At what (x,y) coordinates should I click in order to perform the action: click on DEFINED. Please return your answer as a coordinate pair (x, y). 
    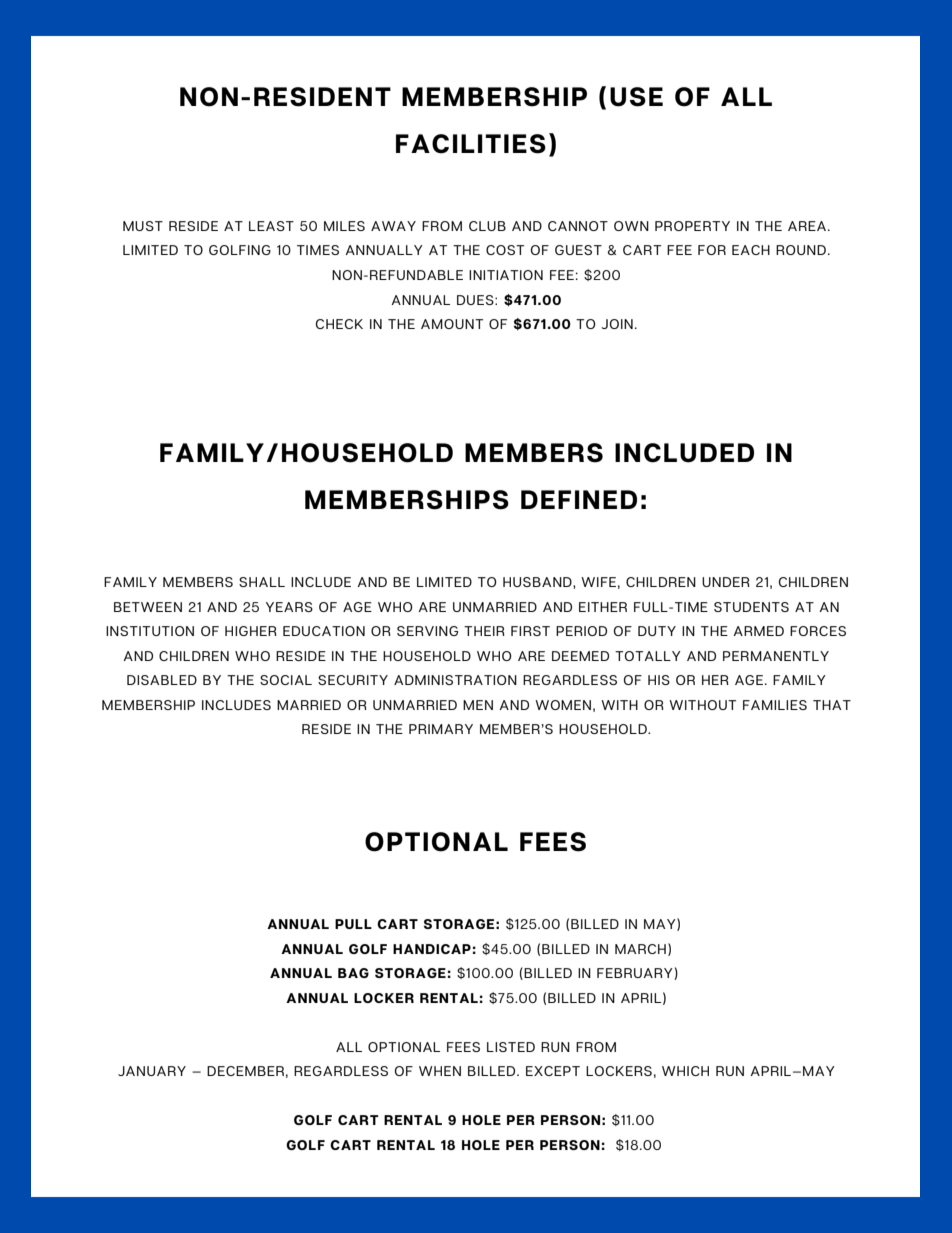
    Looking at the image, I should click on (579, 499).
